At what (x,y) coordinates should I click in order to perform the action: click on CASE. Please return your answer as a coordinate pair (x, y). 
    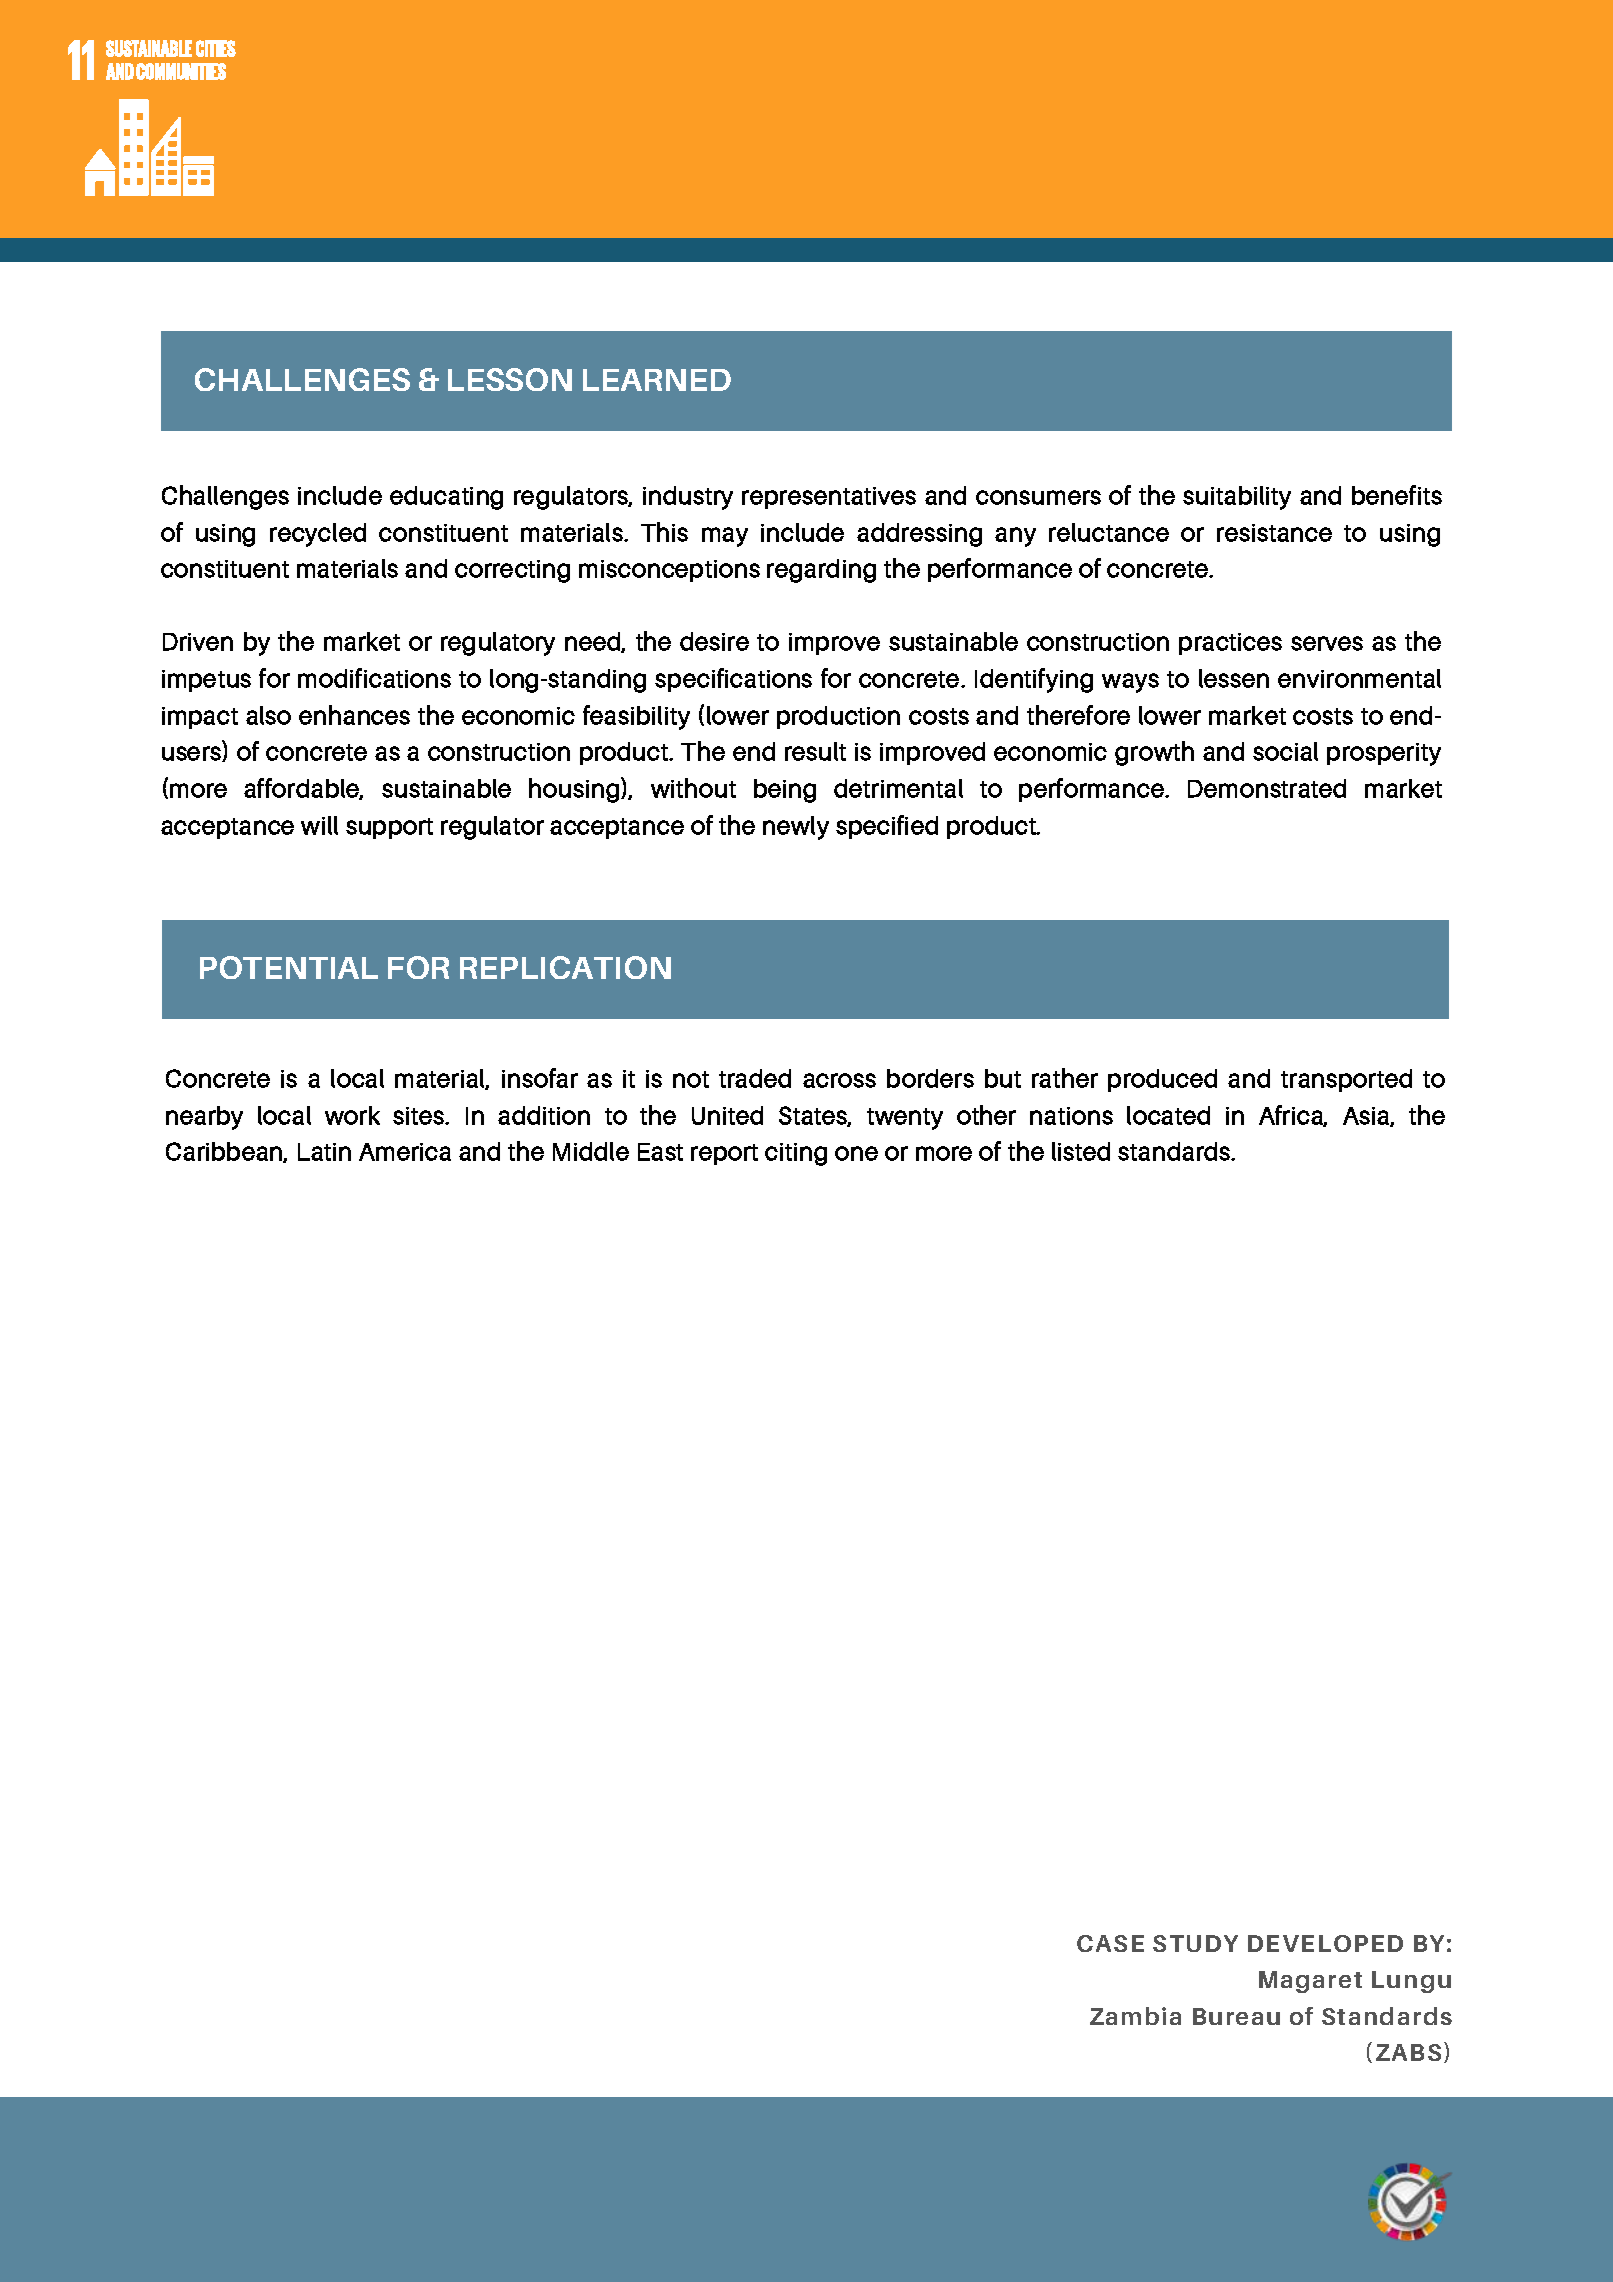
    Looking at the image, I should click on (1110, 1943).
